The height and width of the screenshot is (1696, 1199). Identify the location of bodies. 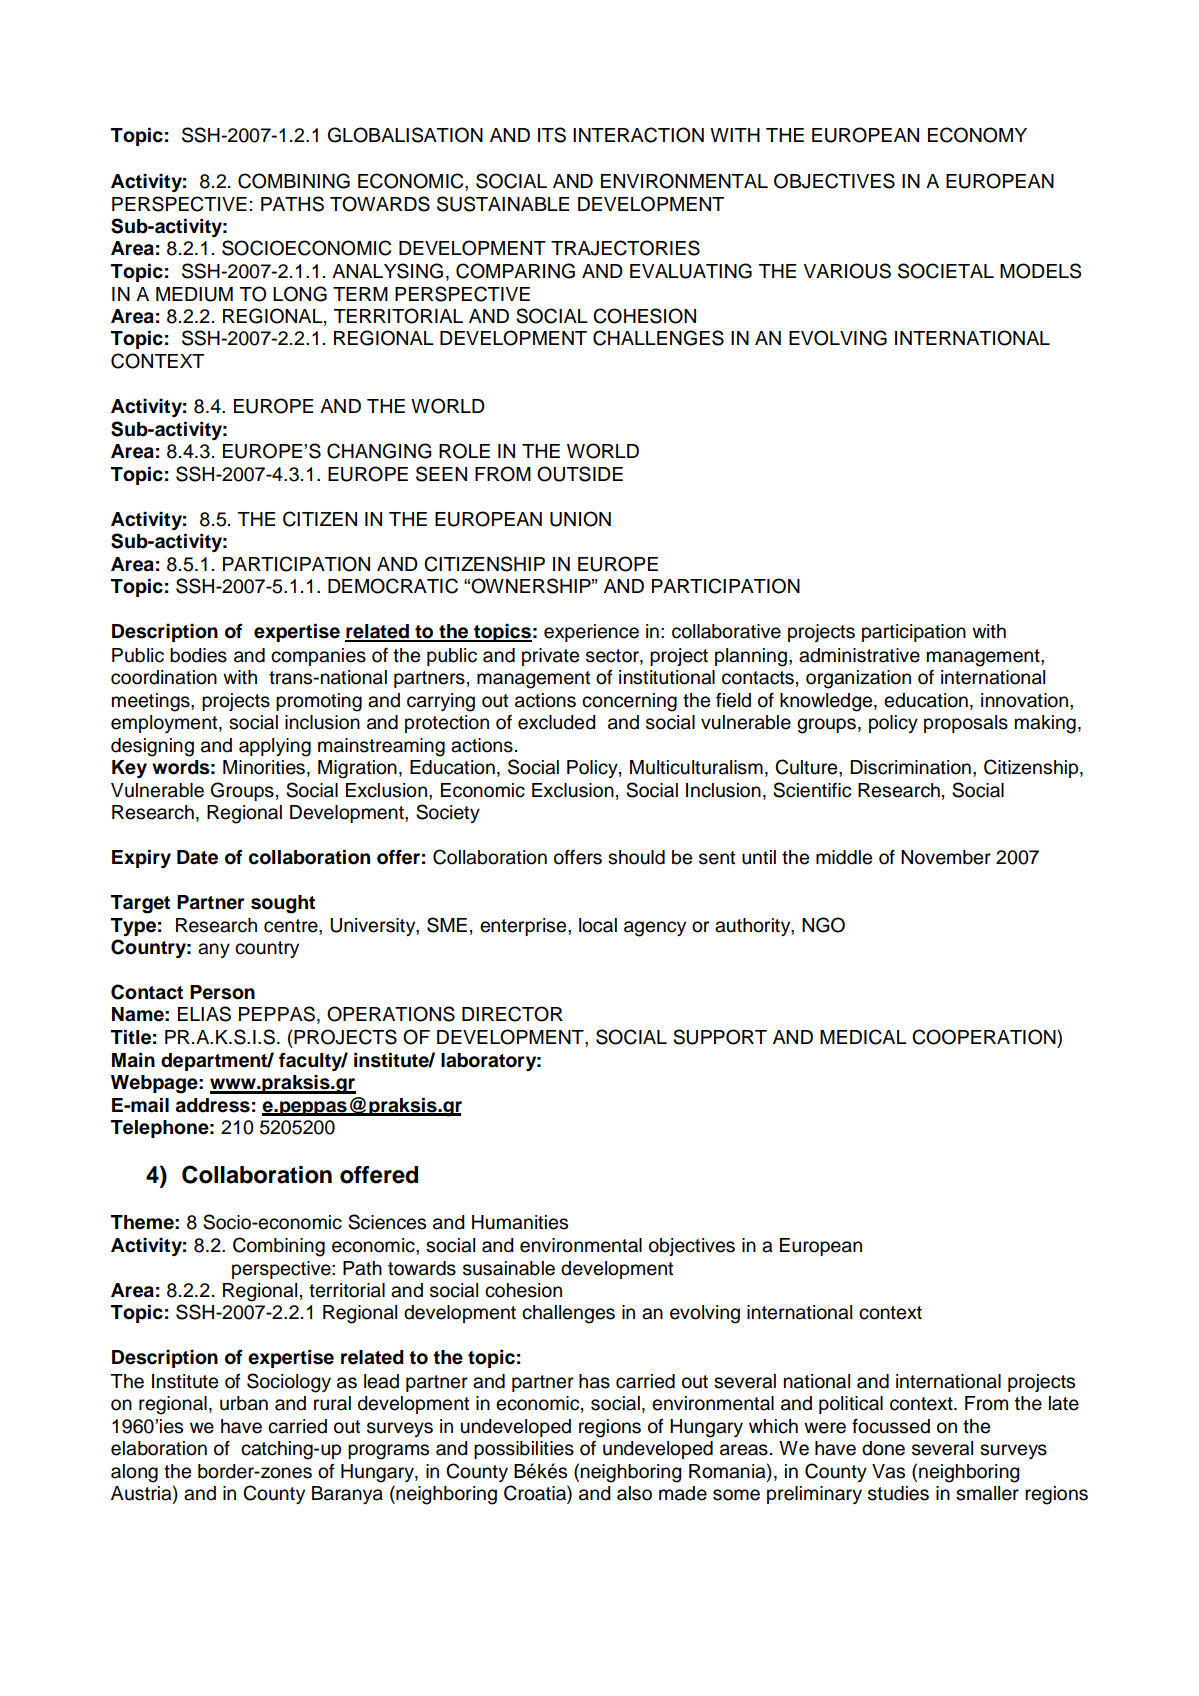
(198, 655).
